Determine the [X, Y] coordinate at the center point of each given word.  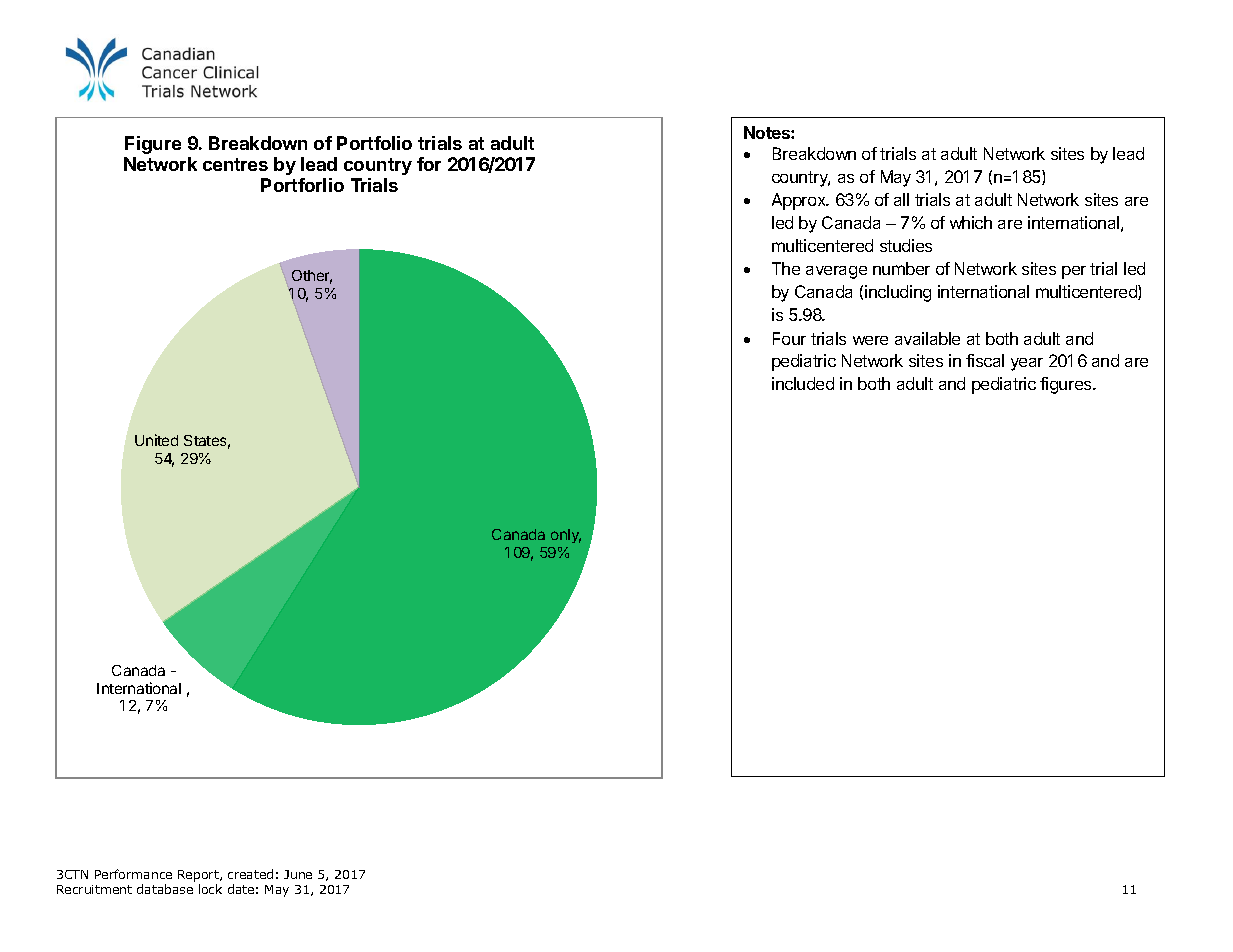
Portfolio [374, 143]
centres [235, 164]
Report [199, 877]
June [298, 874]
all [901, 199]
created [250, 874]
